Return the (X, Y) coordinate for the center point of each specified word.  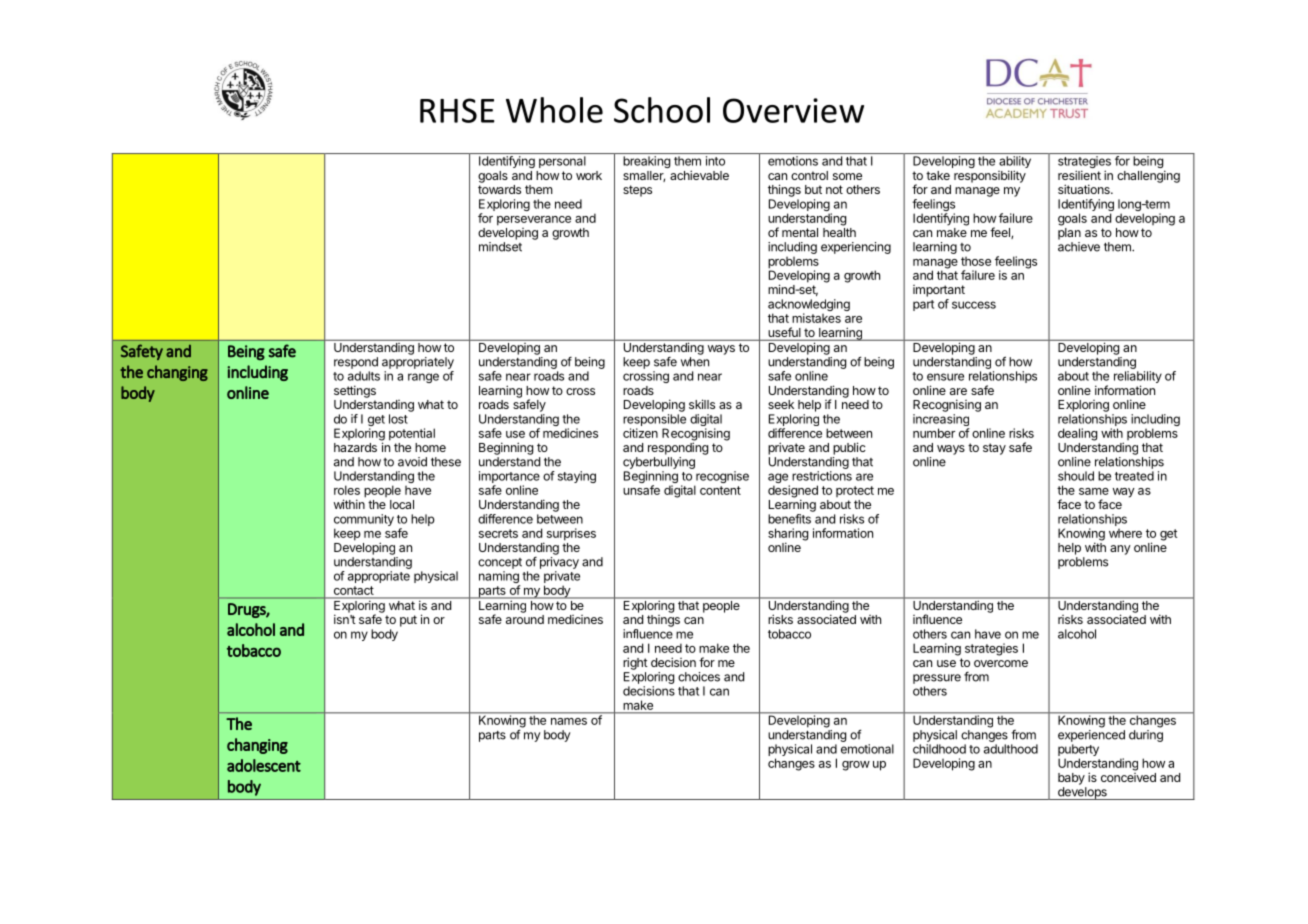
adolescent (264, 765)
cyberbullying (659, 463)
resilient (1079, 175)
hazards (355, 447)
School (662, 110)
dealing (1077, 434)
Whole (554, 110)
